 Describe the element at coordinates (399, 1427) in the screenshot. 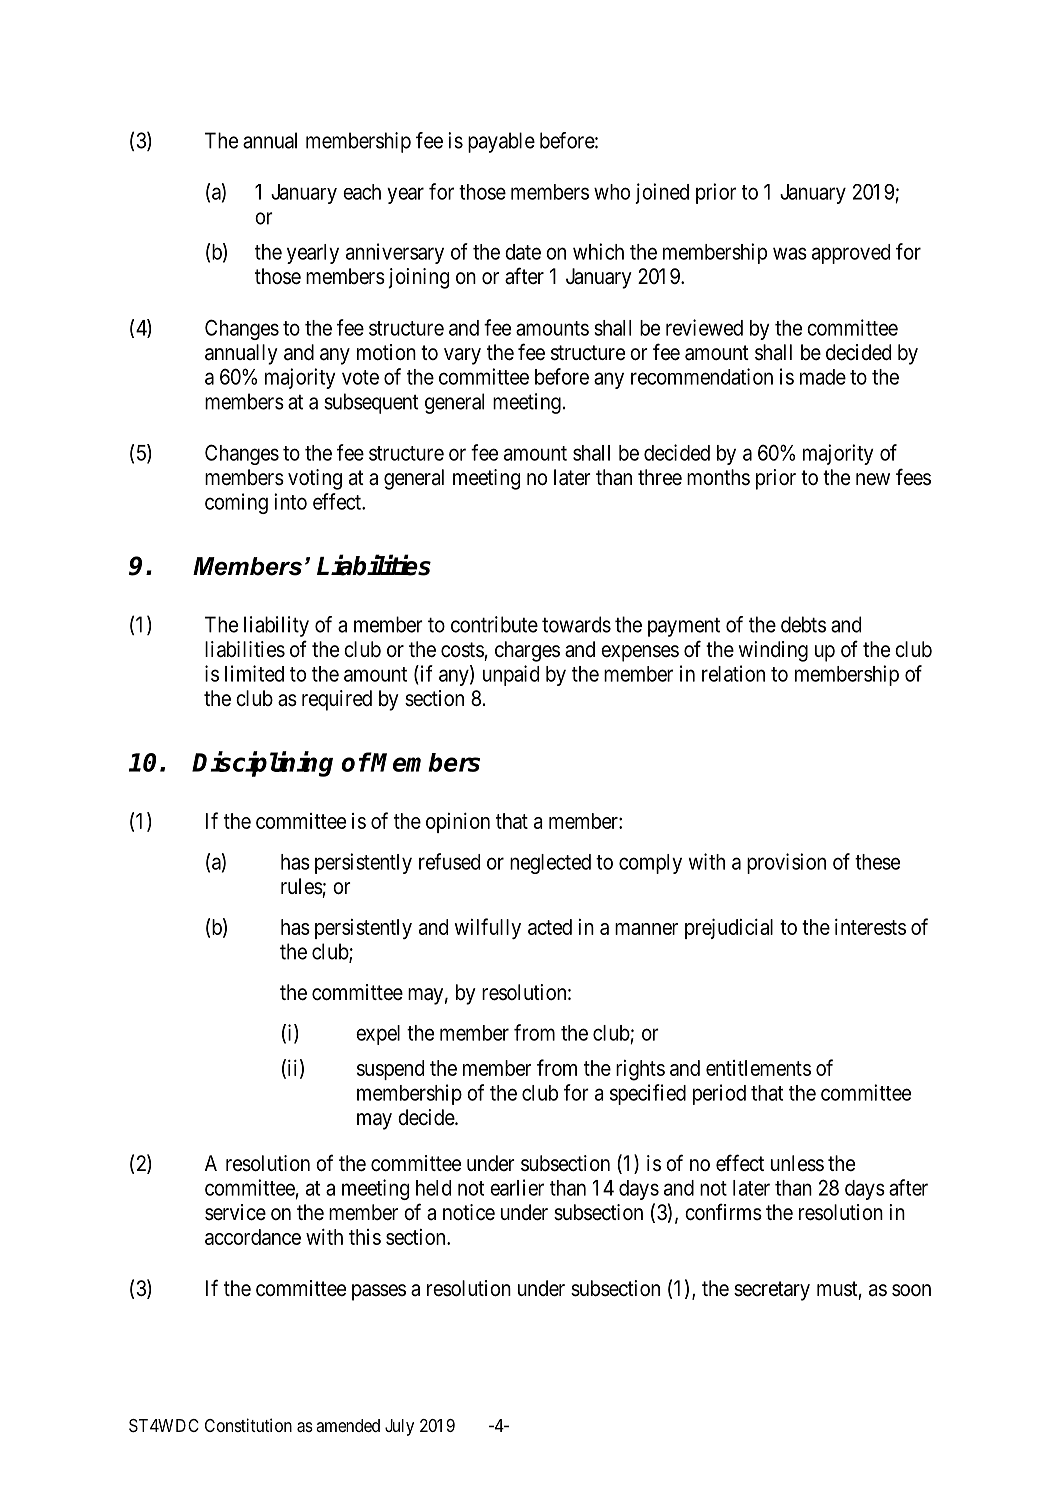

I see `July` at that location.
